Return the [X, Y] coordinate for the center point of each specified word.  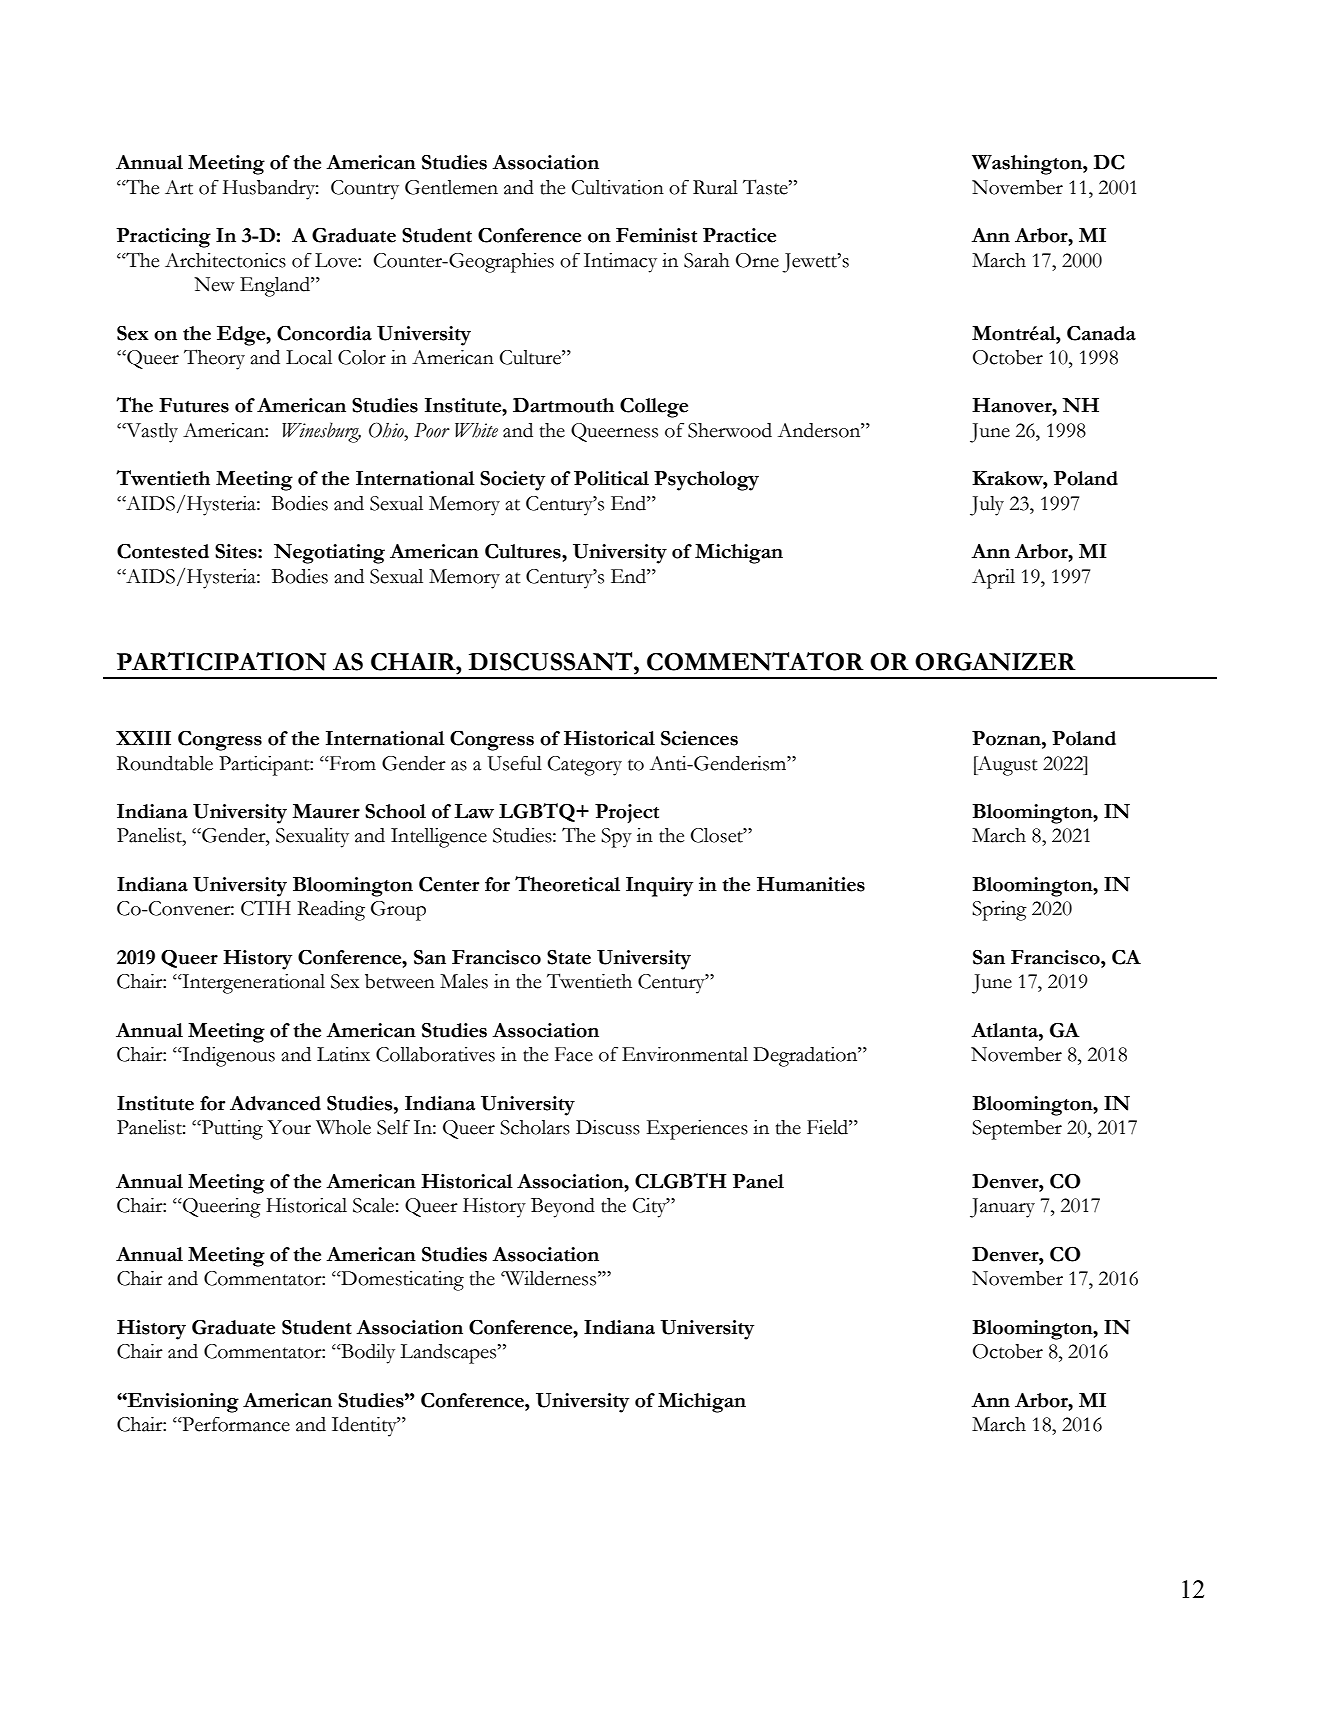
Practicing [164, 238]
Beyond [563, 1208]
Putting [231, 1130]
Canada [1101, 333]
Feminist [656, 235]
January [1002, 1208]
